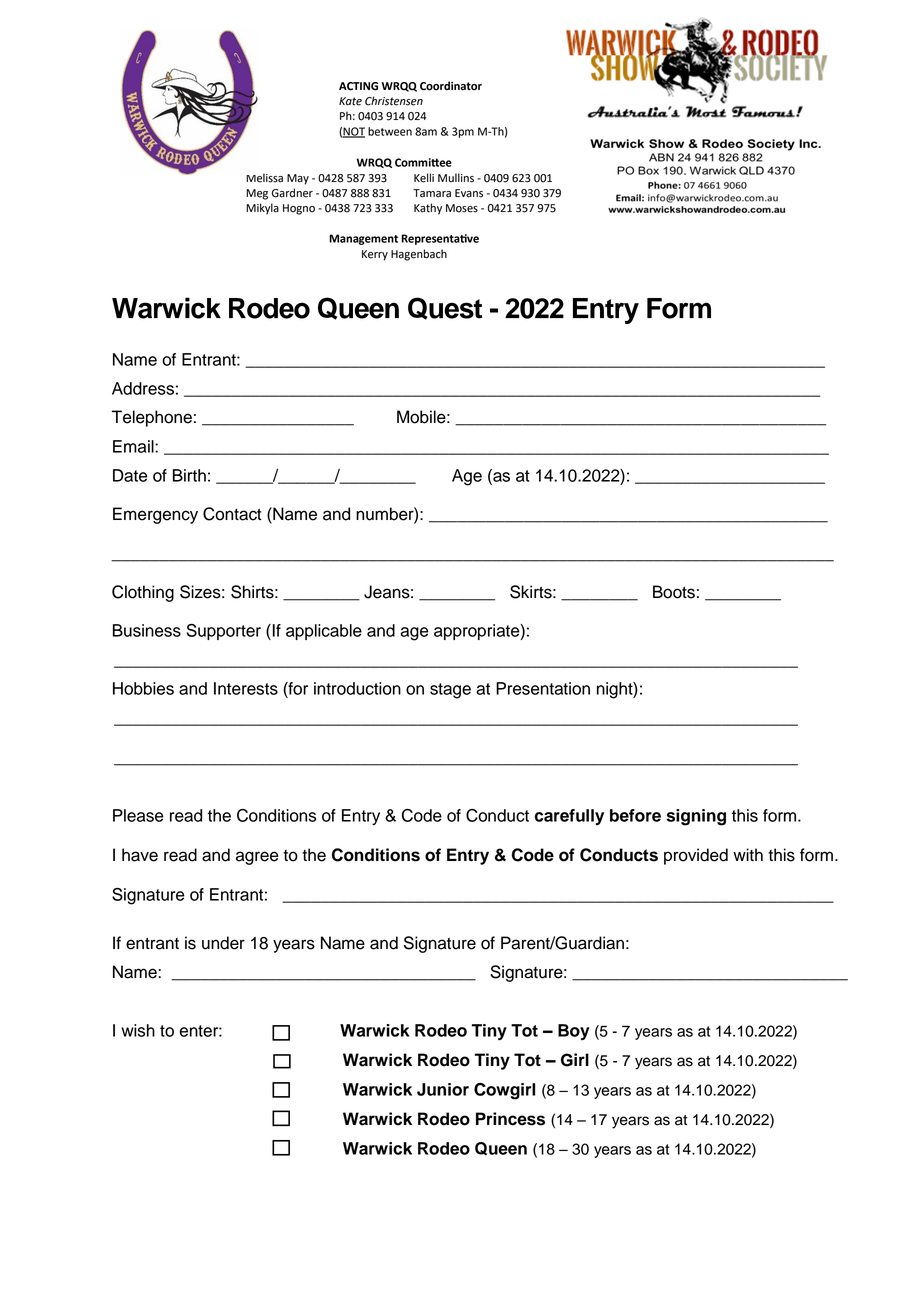  What do you see at coordinates (223, 632) in the screenshot?
I see `Supporter` at bounding box center [223, 632].
